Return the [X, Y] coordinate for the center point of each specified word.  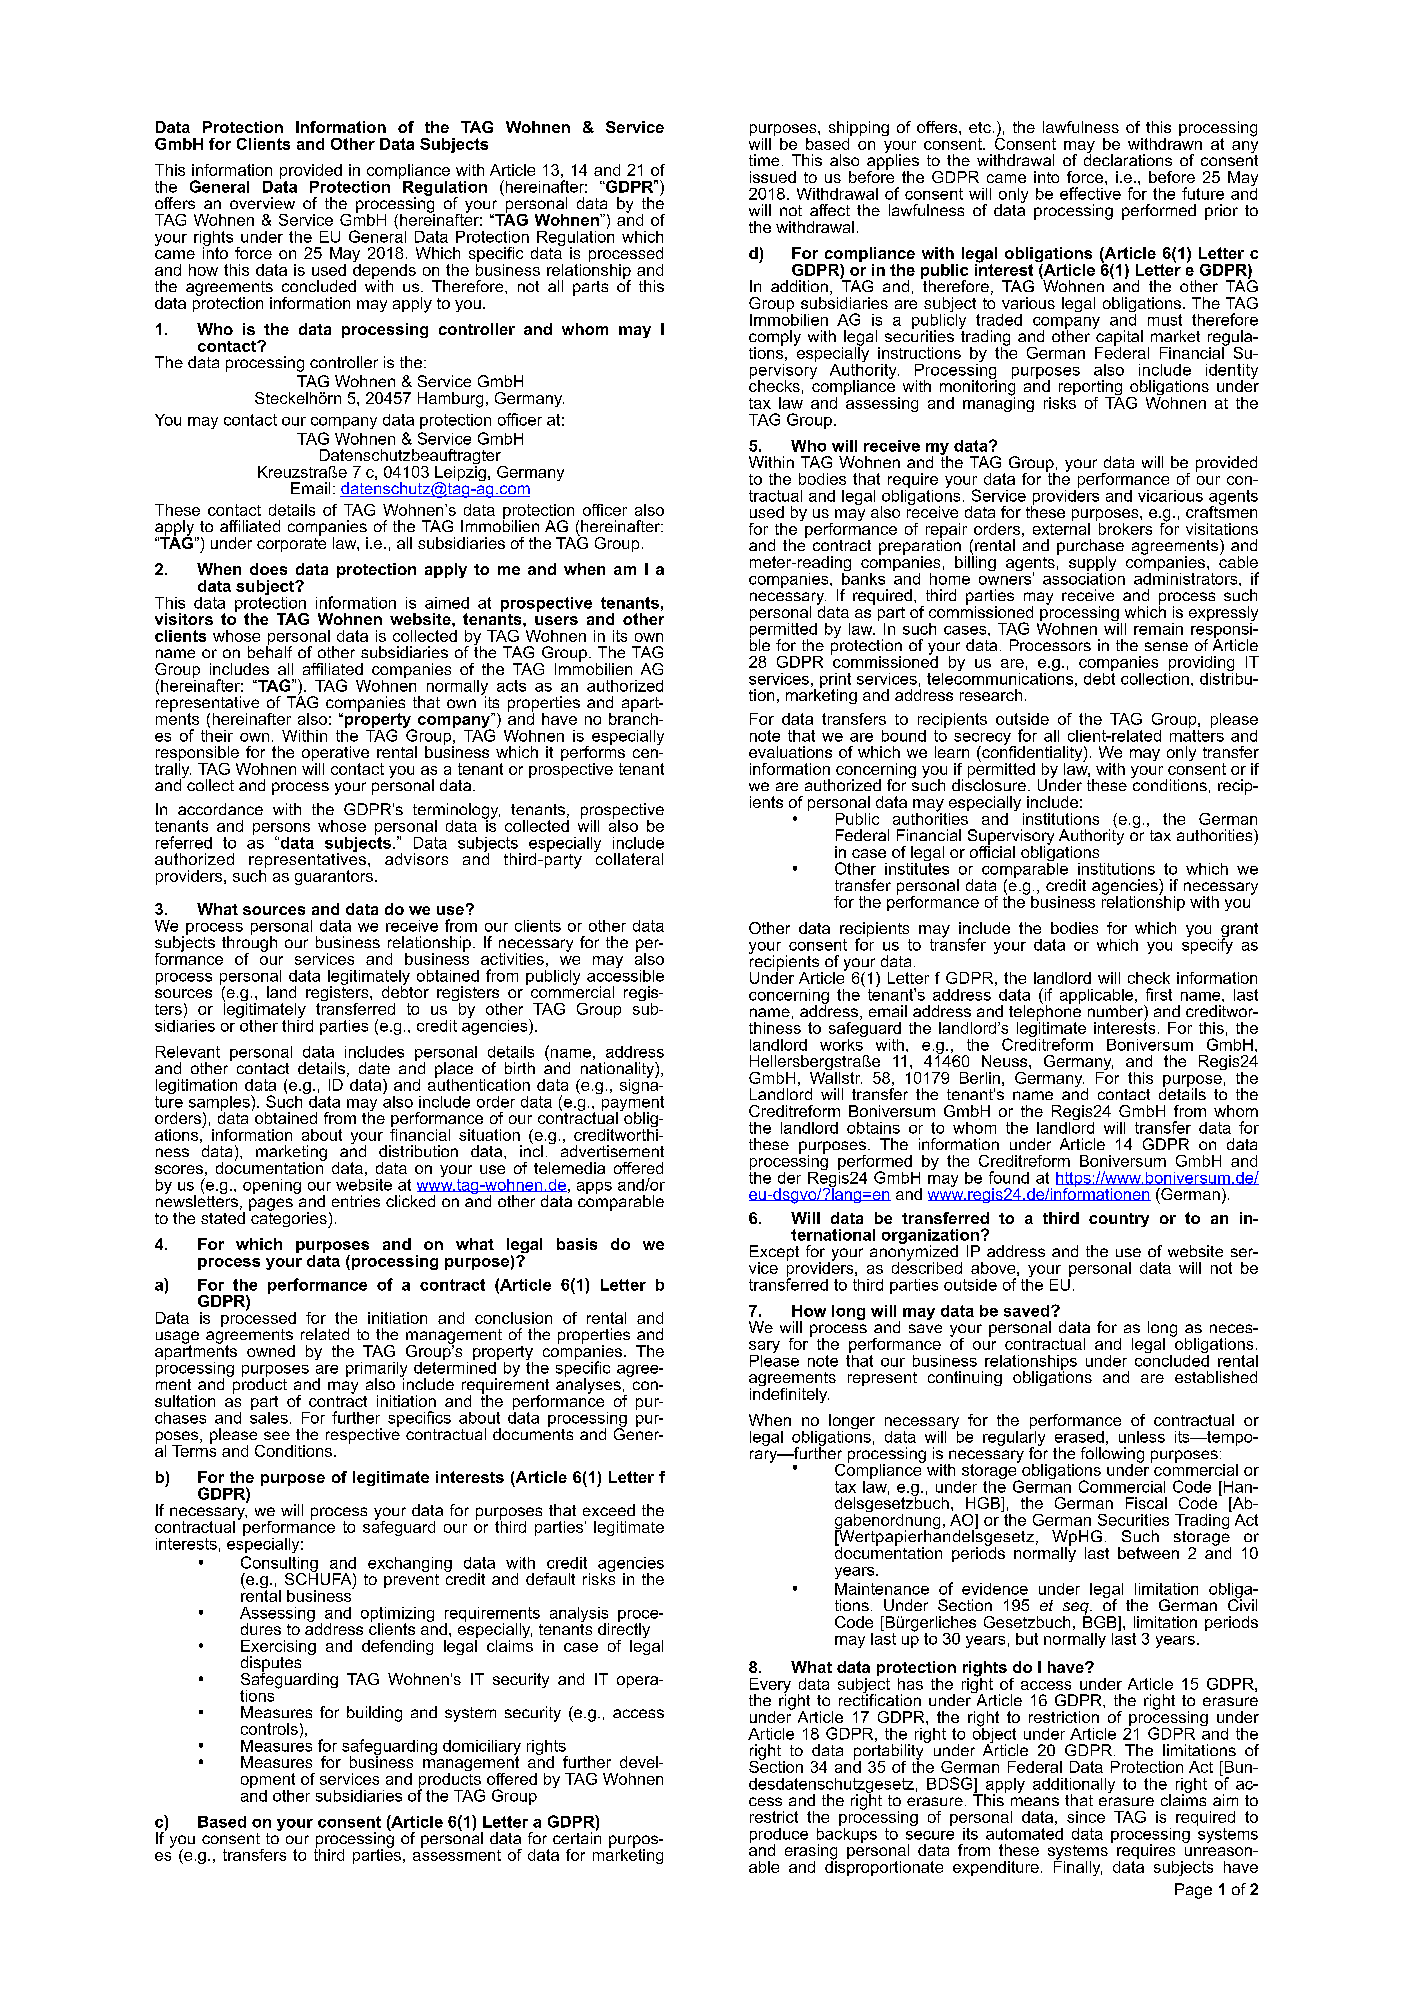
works [842, 1043]
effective [1090, 193]
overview [262, 203]
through [249, 944]
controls [269, 1729]
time [764, 160]
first [1159, 994]
